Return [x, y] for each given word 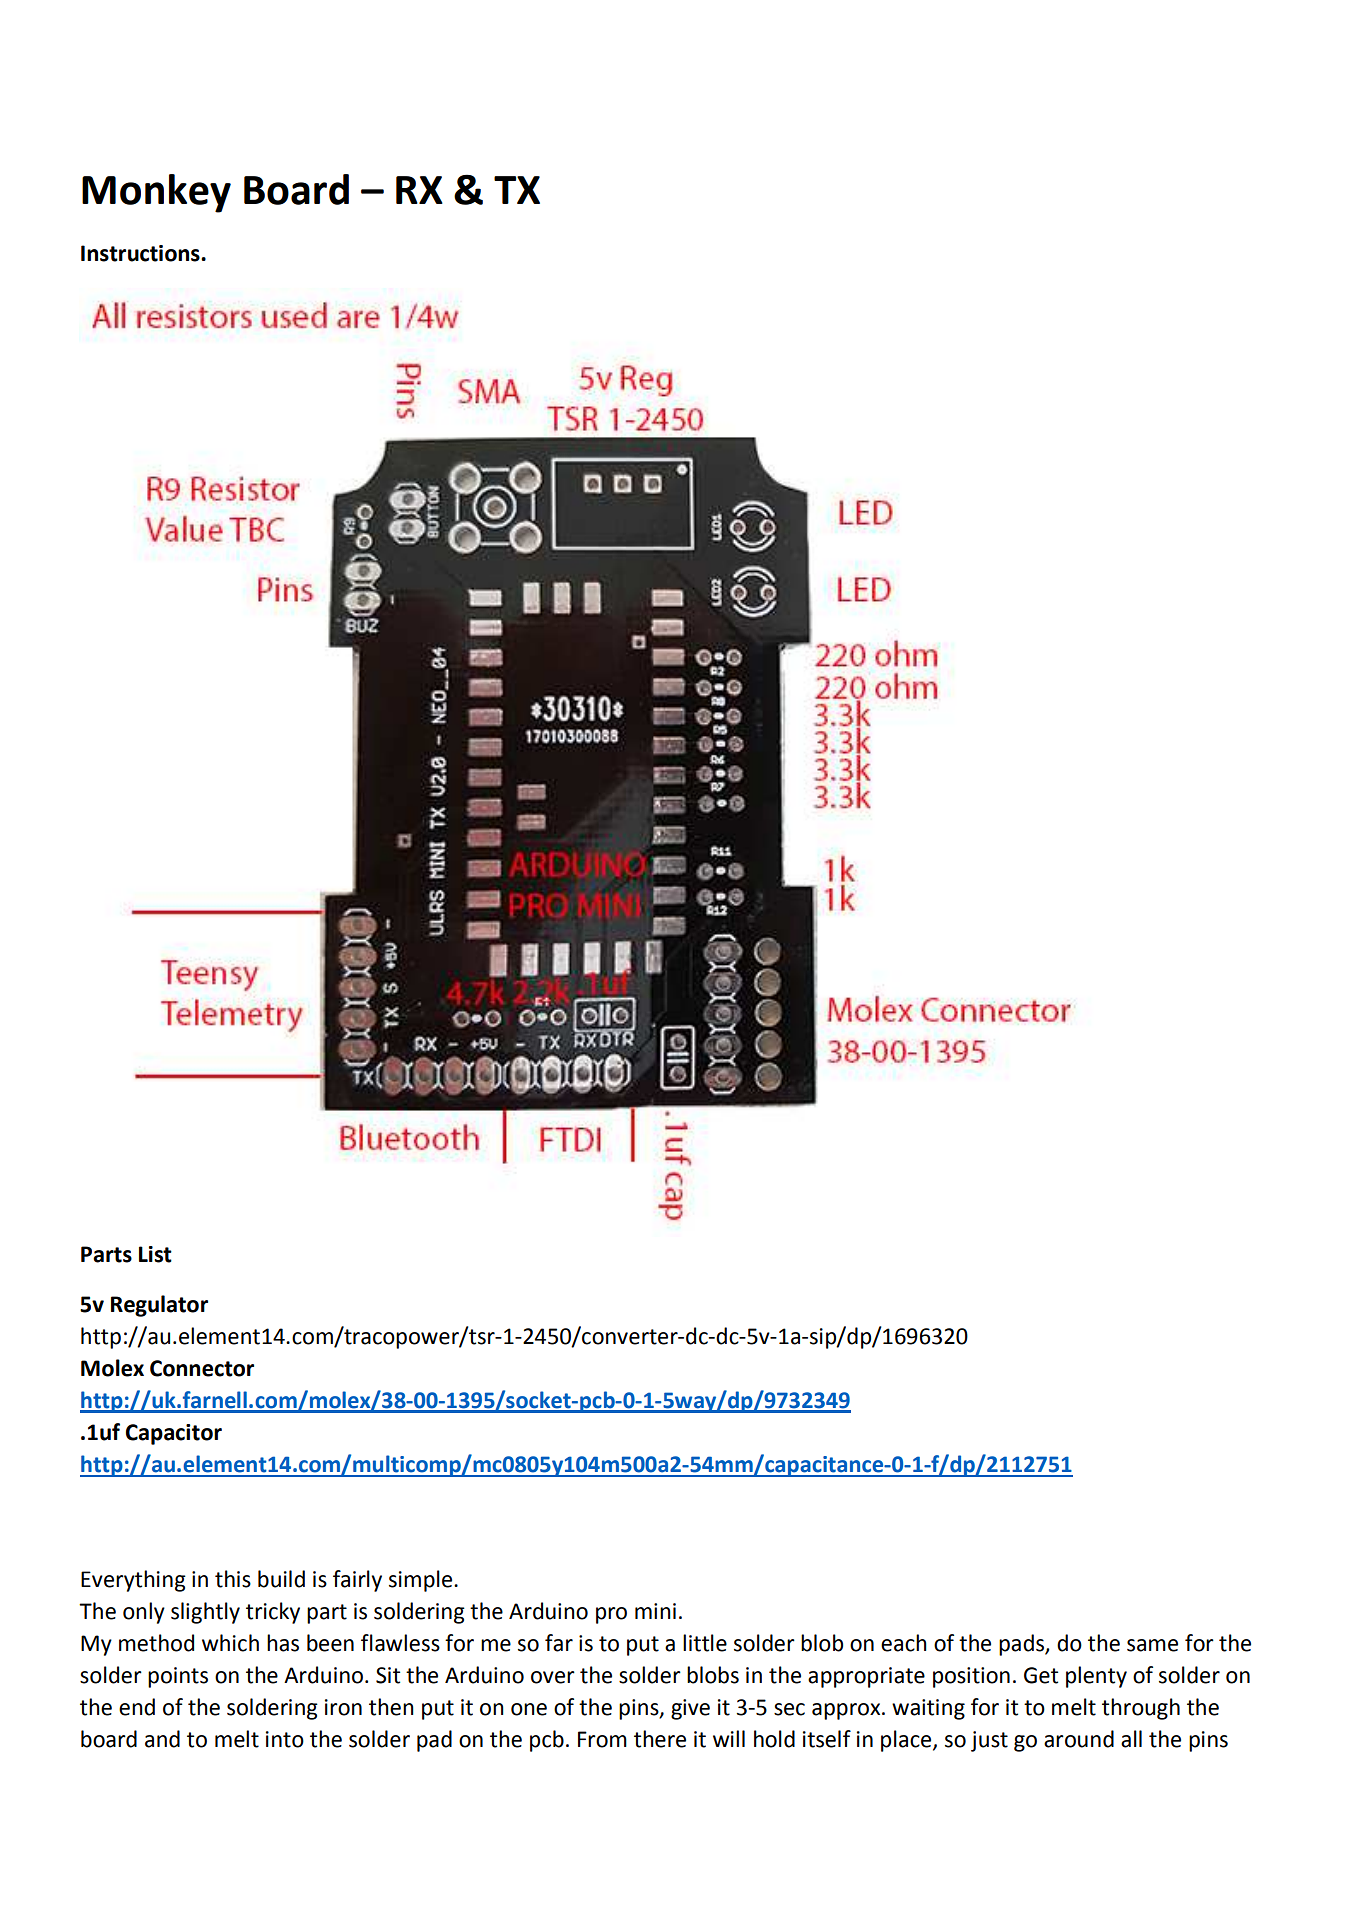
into [285, 1739]
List [155, 1254]
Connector [202, 1368]
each [904, 1643]
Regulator [159, 1306]
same [1152, 1645]
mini [655, 1611]
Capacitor [174, 1434]
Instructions [141, 253]
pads [1022, 1645]
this [233, 1579]
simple [422, 1581]
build [281, 1579]
